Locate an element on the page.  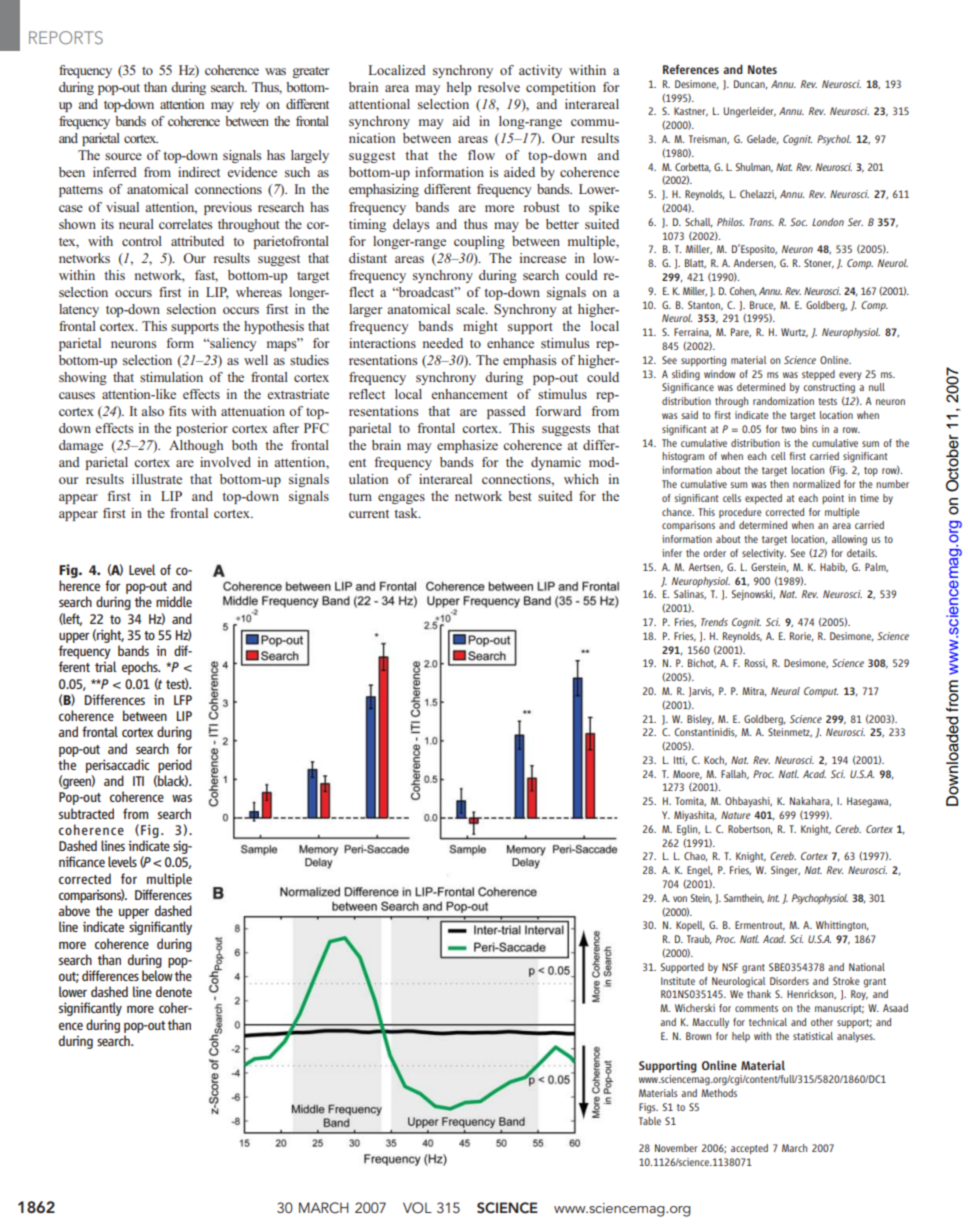
Notes is located at coordinates (762, 69).
